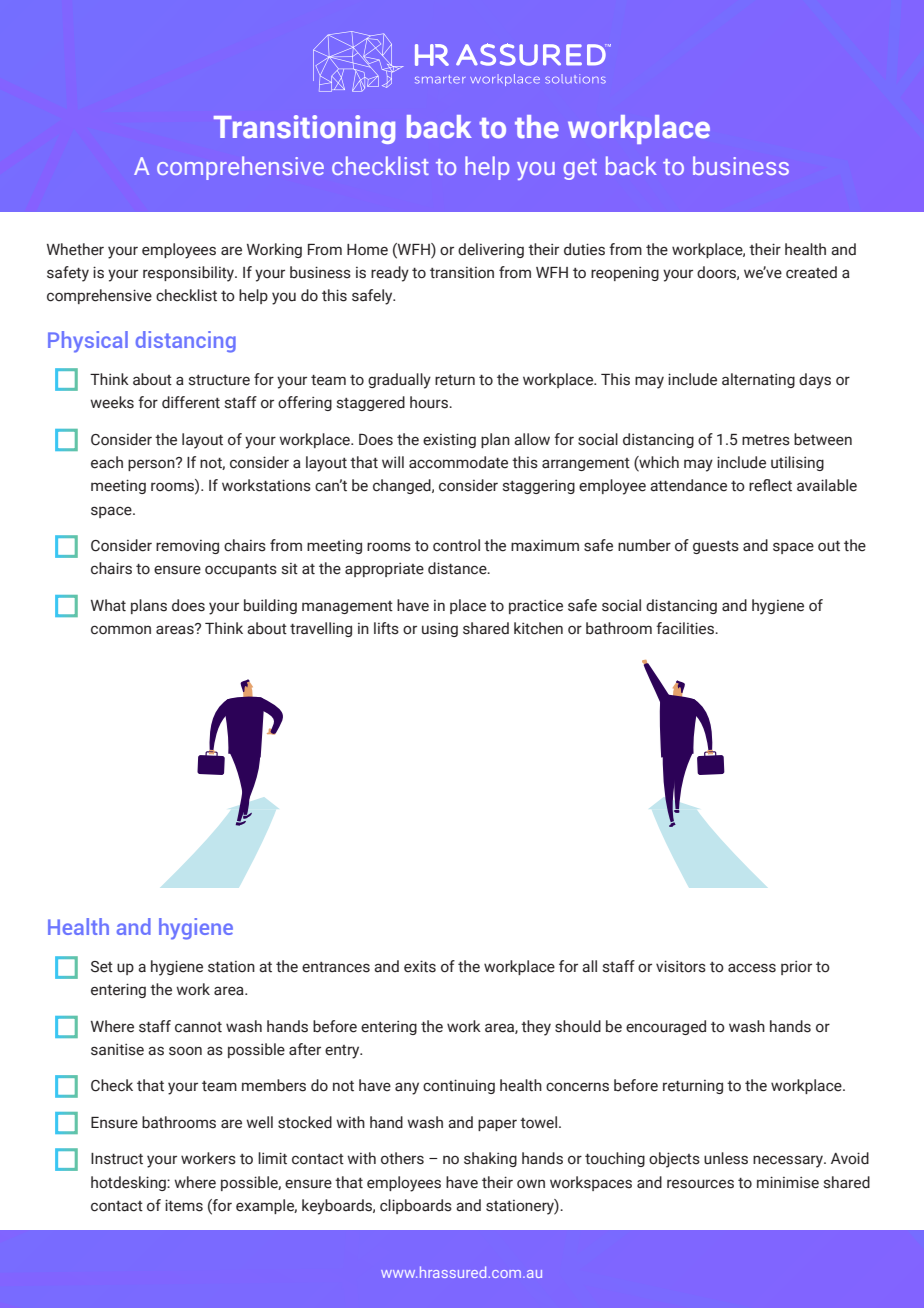  Describe the element at coordinates (490, 1159) in the screenshot. I see `shaking` at that location.
